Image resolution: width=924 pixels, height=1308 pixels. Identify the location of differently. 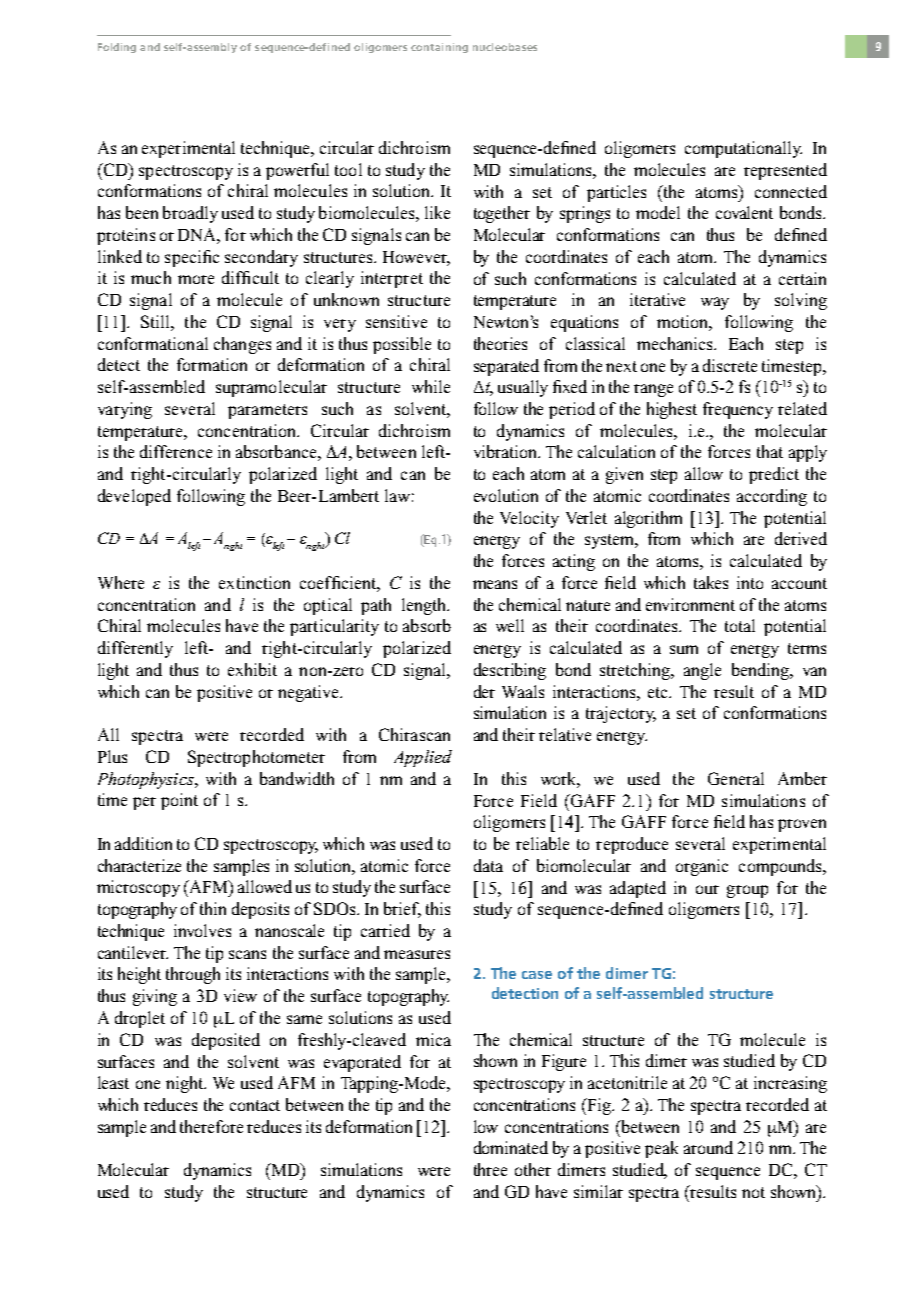
(135, 649).
